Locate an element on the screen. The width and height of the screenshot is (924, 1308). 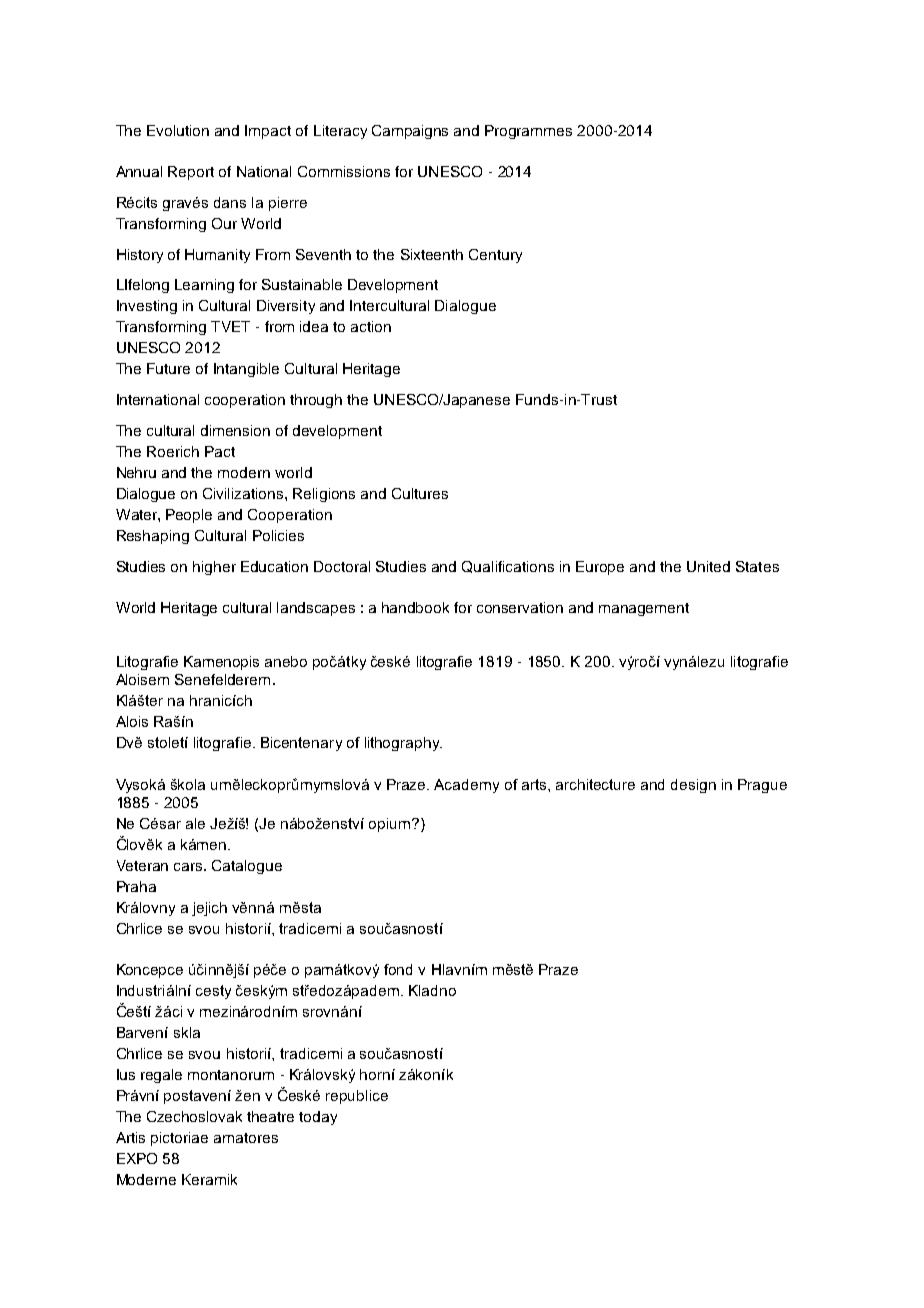
Praha is located at coordinates (136, 886).
